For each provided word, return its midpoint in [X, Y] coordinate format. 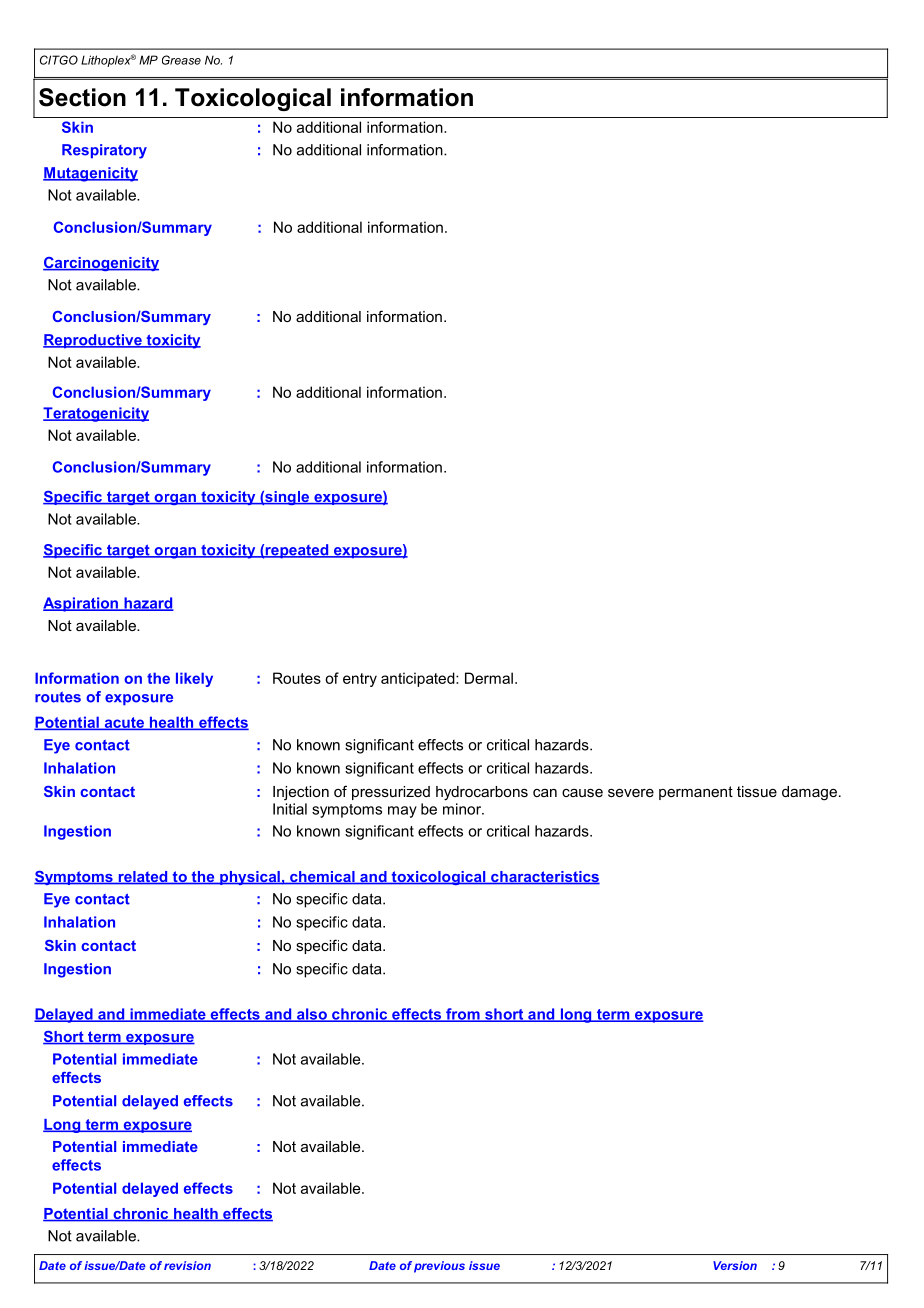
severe [631, 793]
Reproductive [93, 341]
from [463, 1015]
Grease [181, 60]
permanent [696, 793]
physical [250, 878]
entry [360, 680]
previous [439, 1267]
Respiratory [104, 151]
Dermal [489, 678]
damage [809, 793]
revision [187, 1265]
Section [82, 97]
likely [194, 679]
